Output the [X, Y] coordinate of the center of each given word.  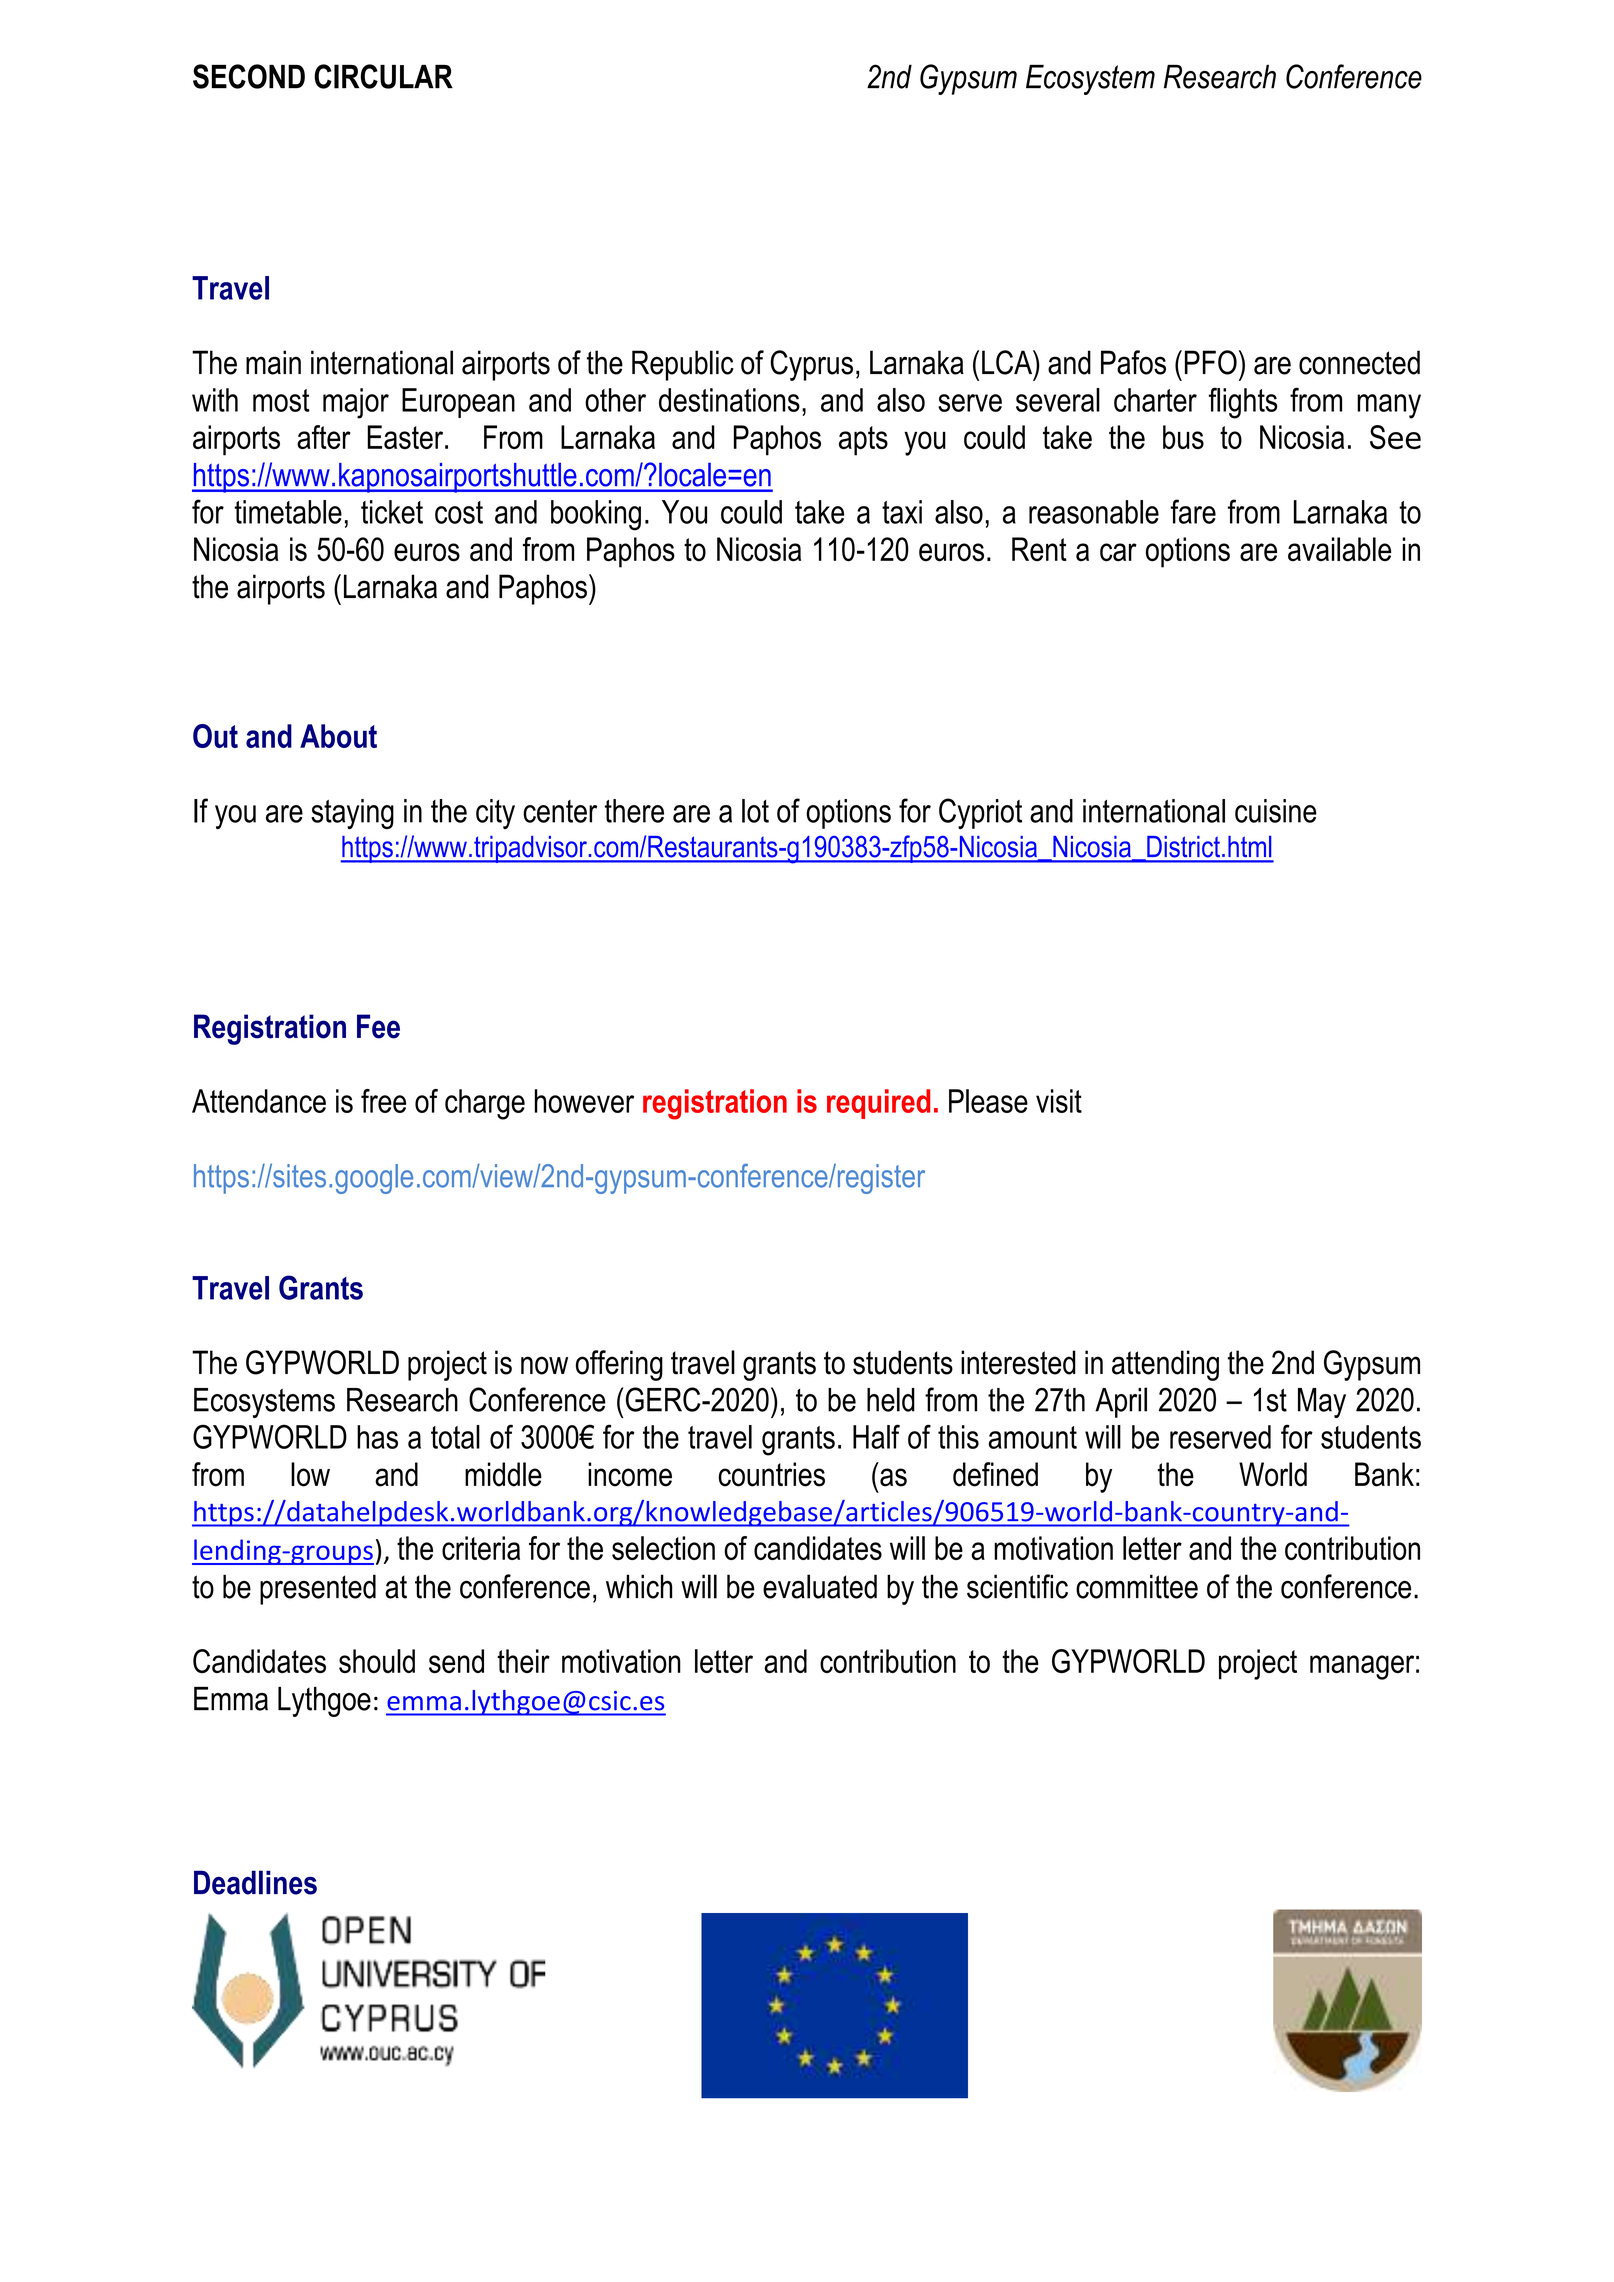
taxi [902, 512]
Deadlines [255, 1882]
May [1322, 1403]
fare [1193, 511]
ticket [392, 512]
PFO [1211, 362]
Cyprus [811, 365]
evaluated [820, 1586]
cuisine [1276, 811]
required [878, 1104]
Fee [378, 1026]
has [377, 1437]
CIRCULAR [383, 76]
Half [876, 1436]
